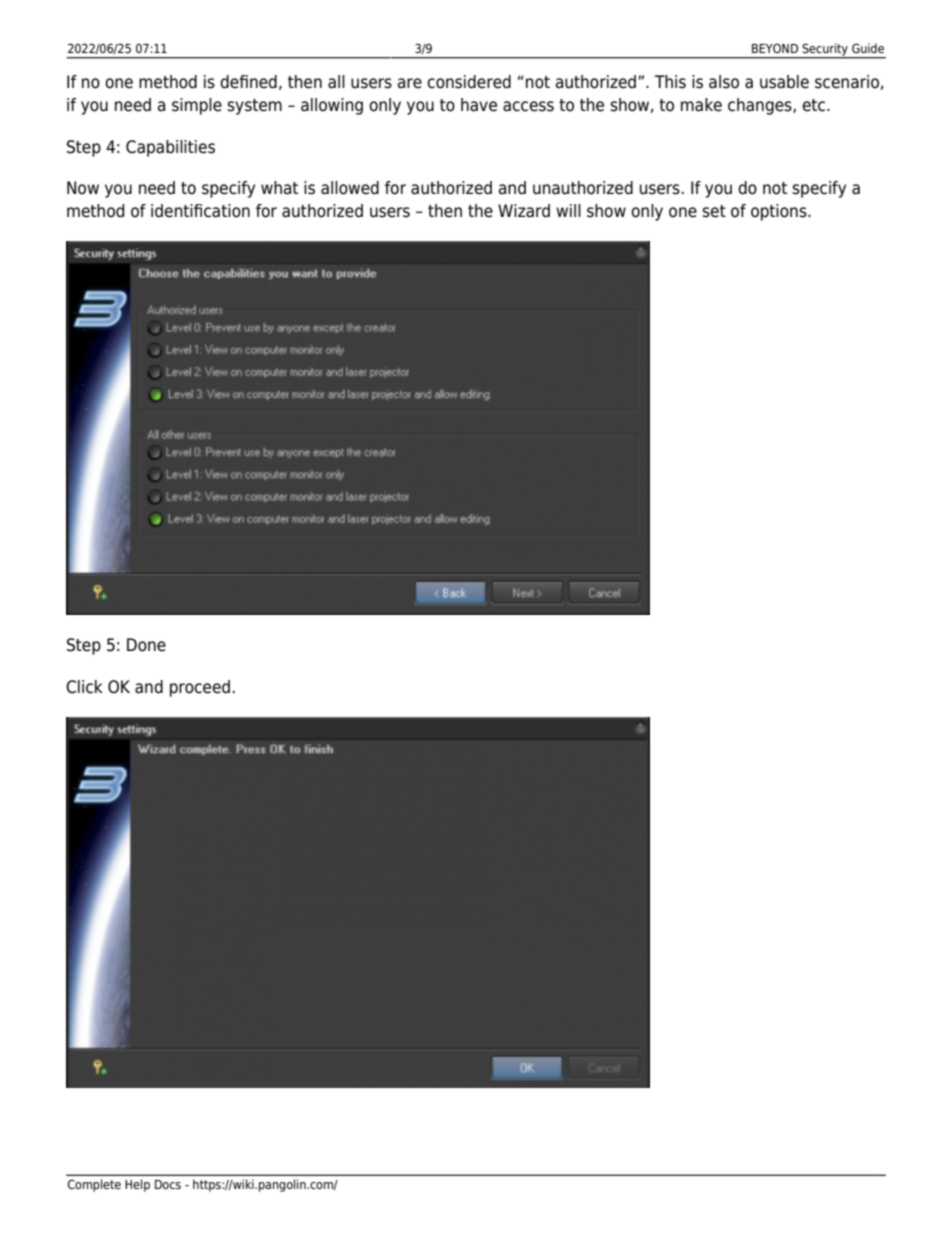  Describe the element at coordinates (784, 82) in the document. I see `usable` at that location.
